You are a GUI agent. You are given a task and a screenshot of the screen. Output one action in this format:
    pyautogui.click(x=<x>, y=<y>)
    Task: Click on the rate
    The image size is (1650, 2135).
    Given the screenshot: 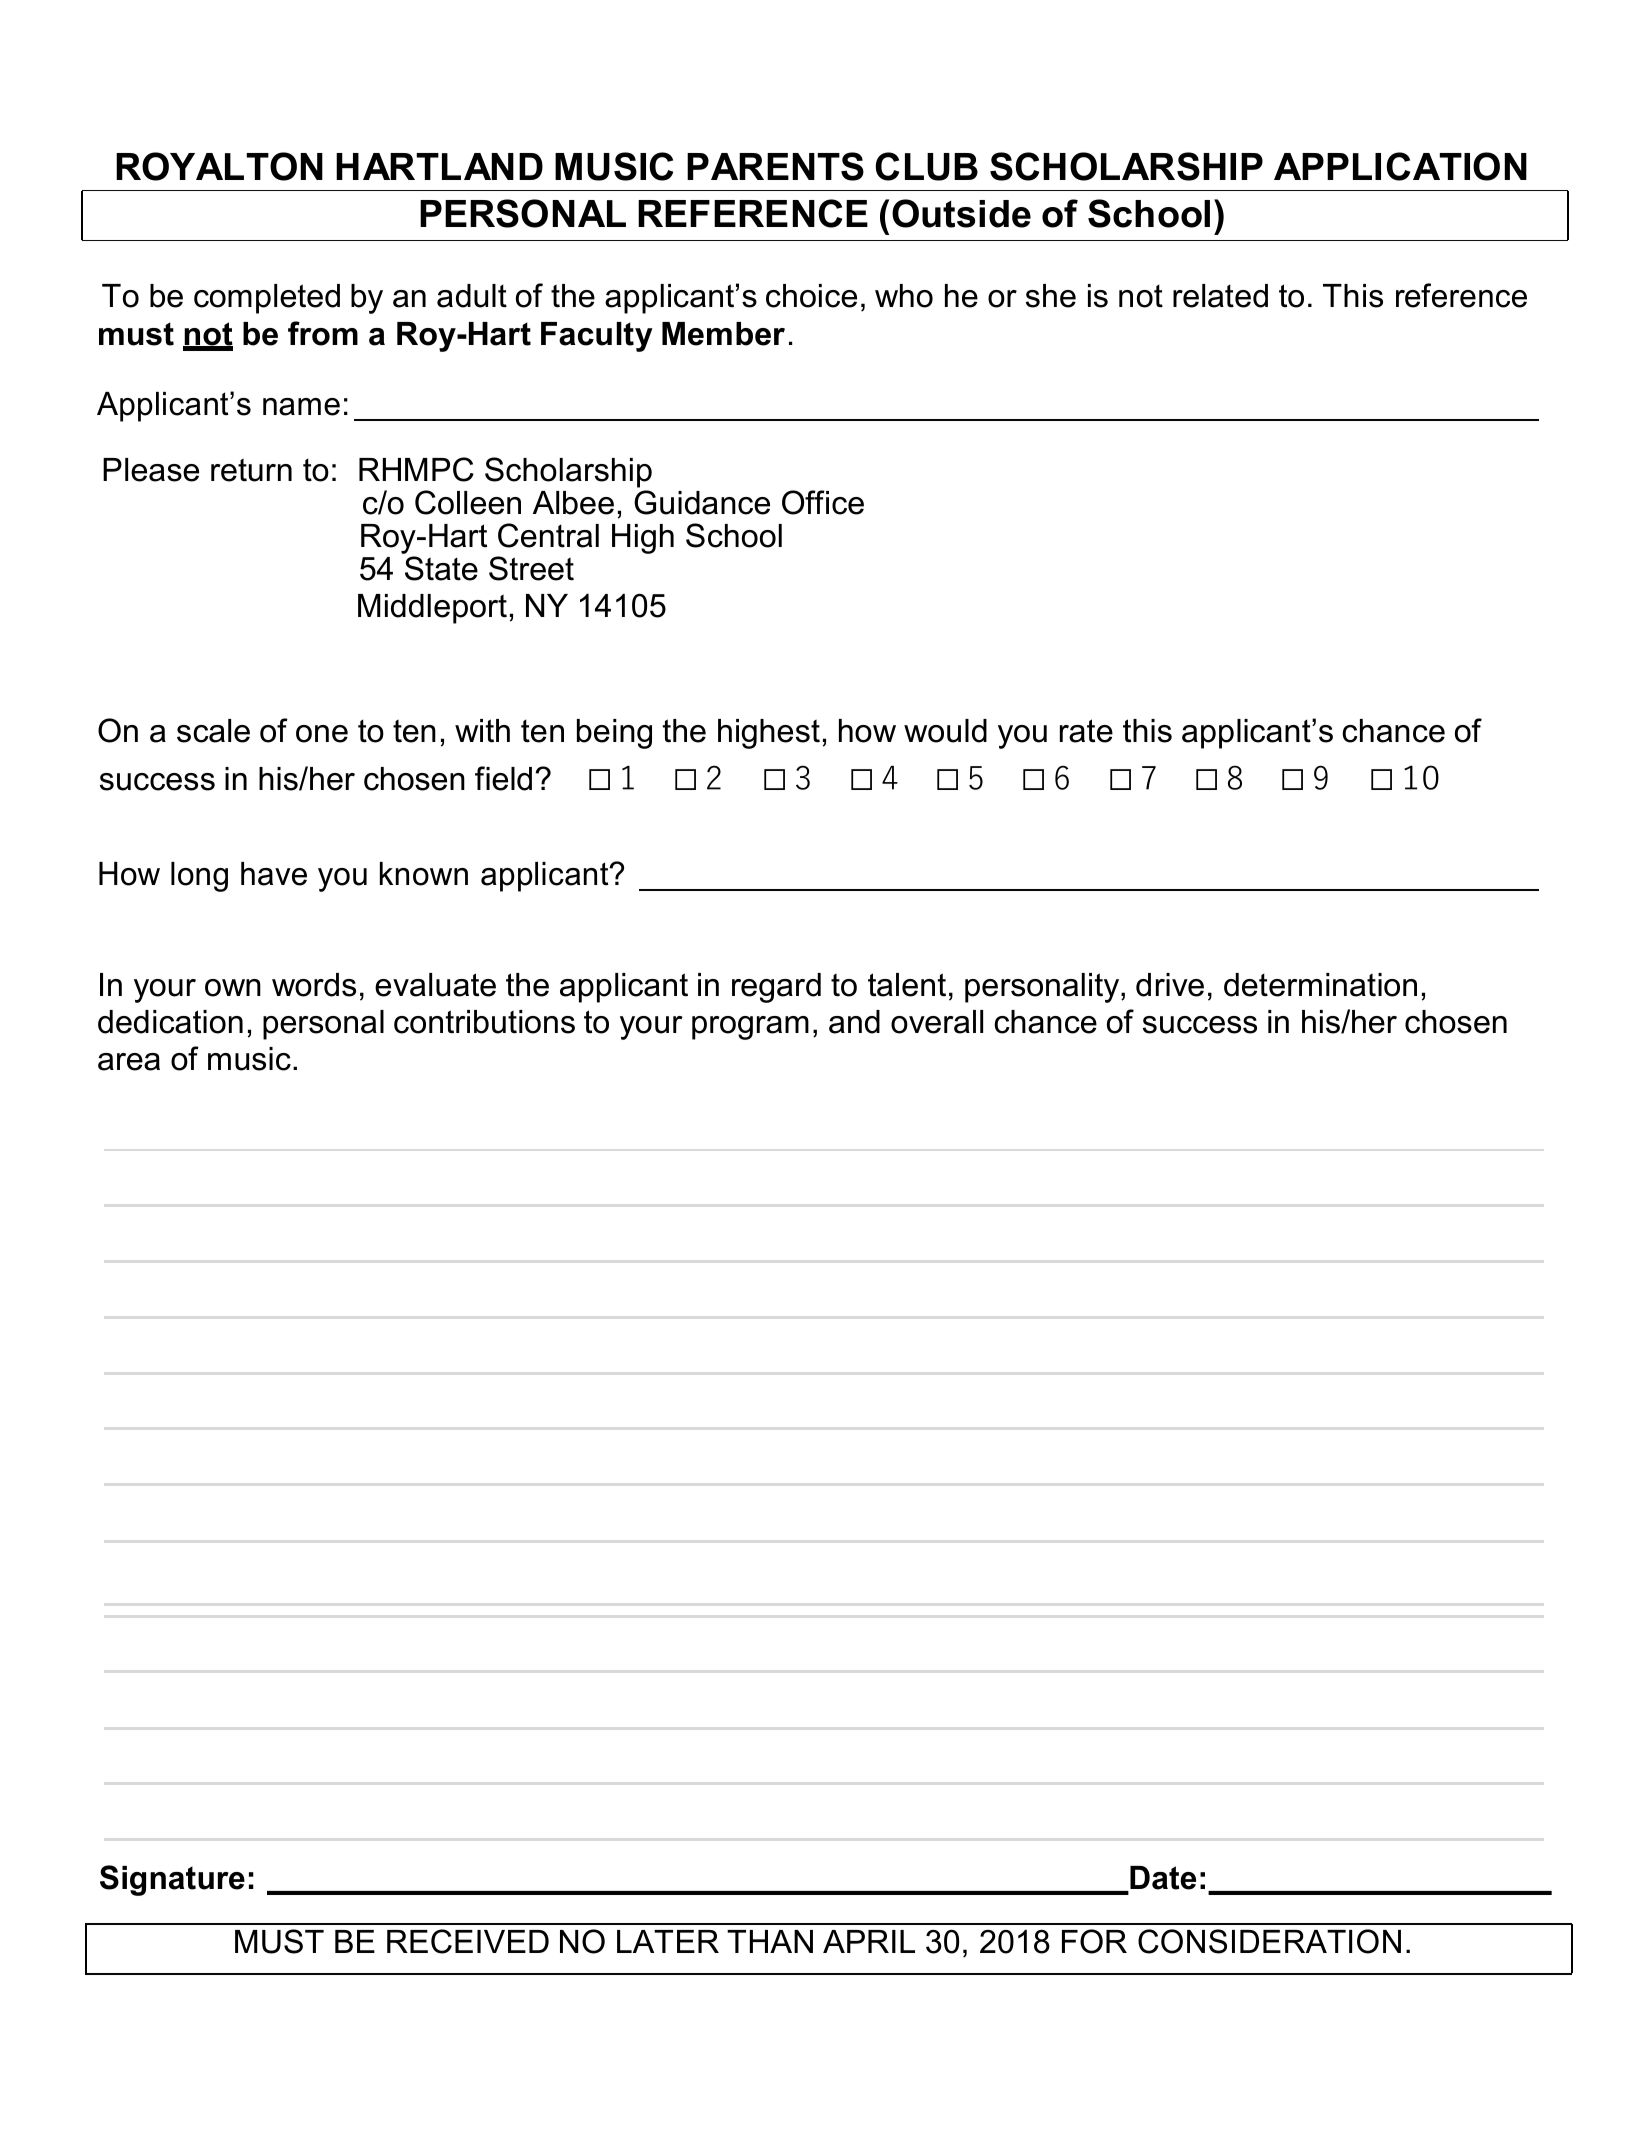 What is the action you would take?
    pyautogui.click(x=1086, y=731)
